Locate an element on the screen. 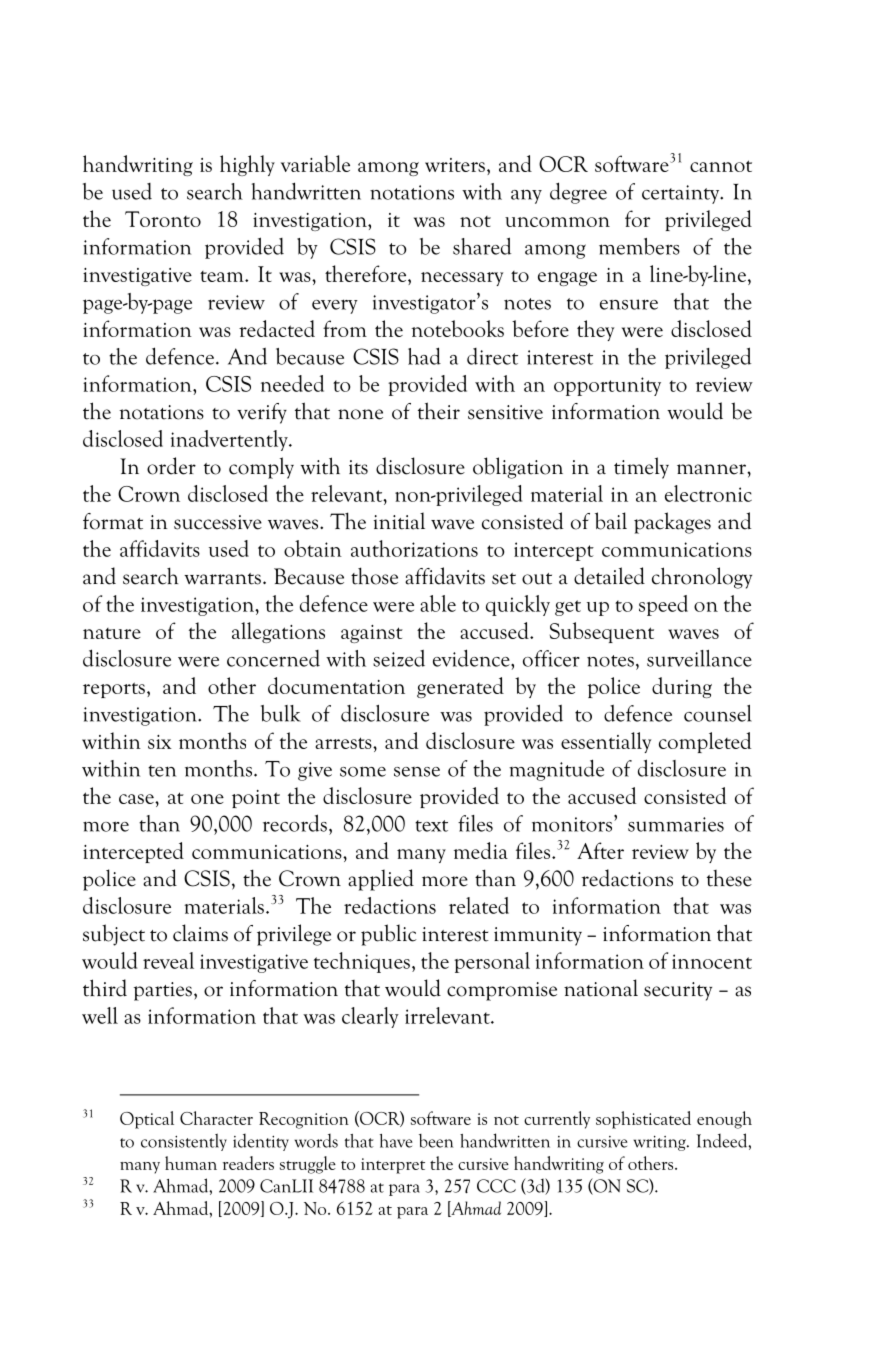 This screenshot has height=1351, width=896. authorizations is located at coordinates (414, 548).
